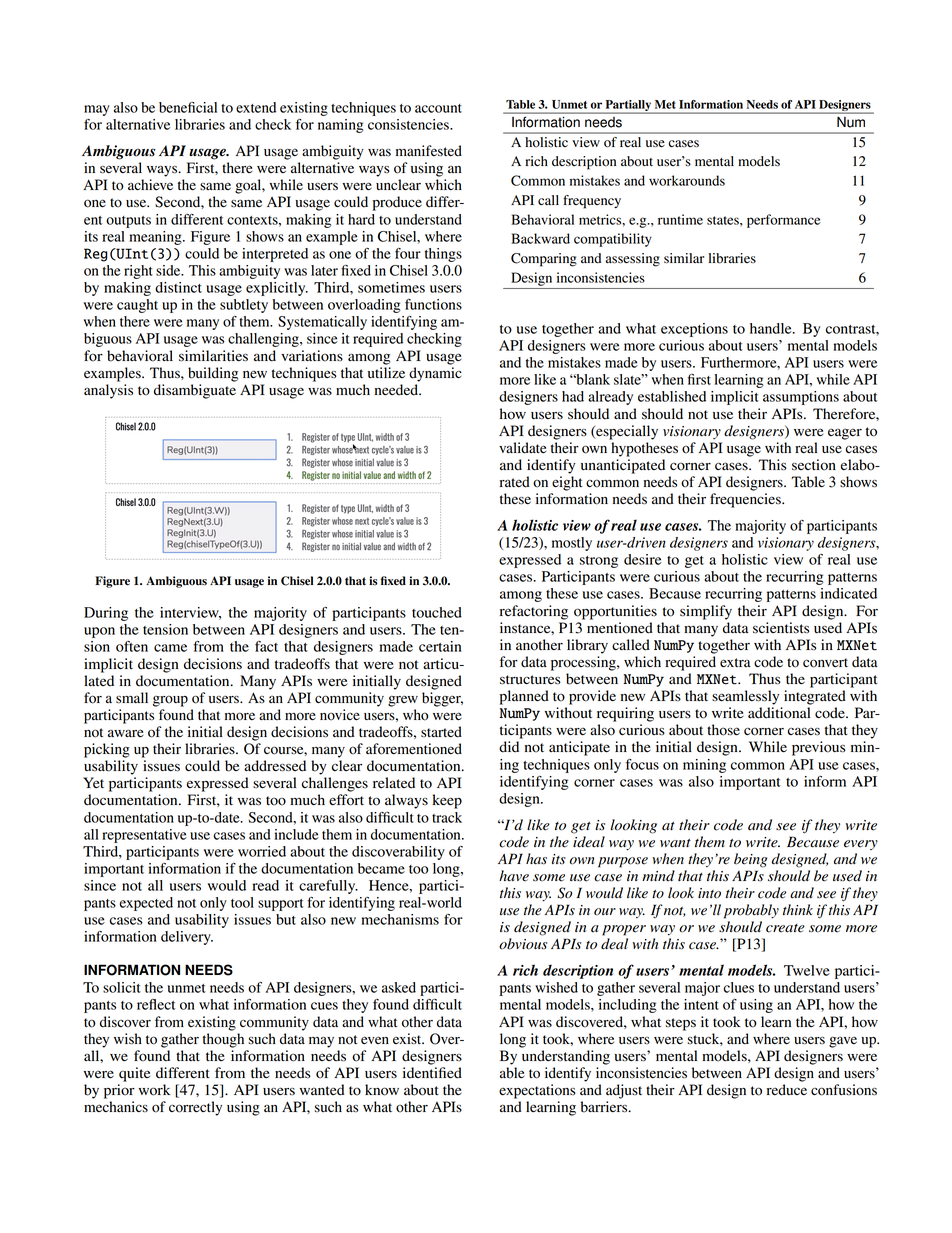 The image size is (952, 1233). What do you see at coordinates (784, 221) in the screenshot?
I see `performance` at bounding box center [784, 221].
